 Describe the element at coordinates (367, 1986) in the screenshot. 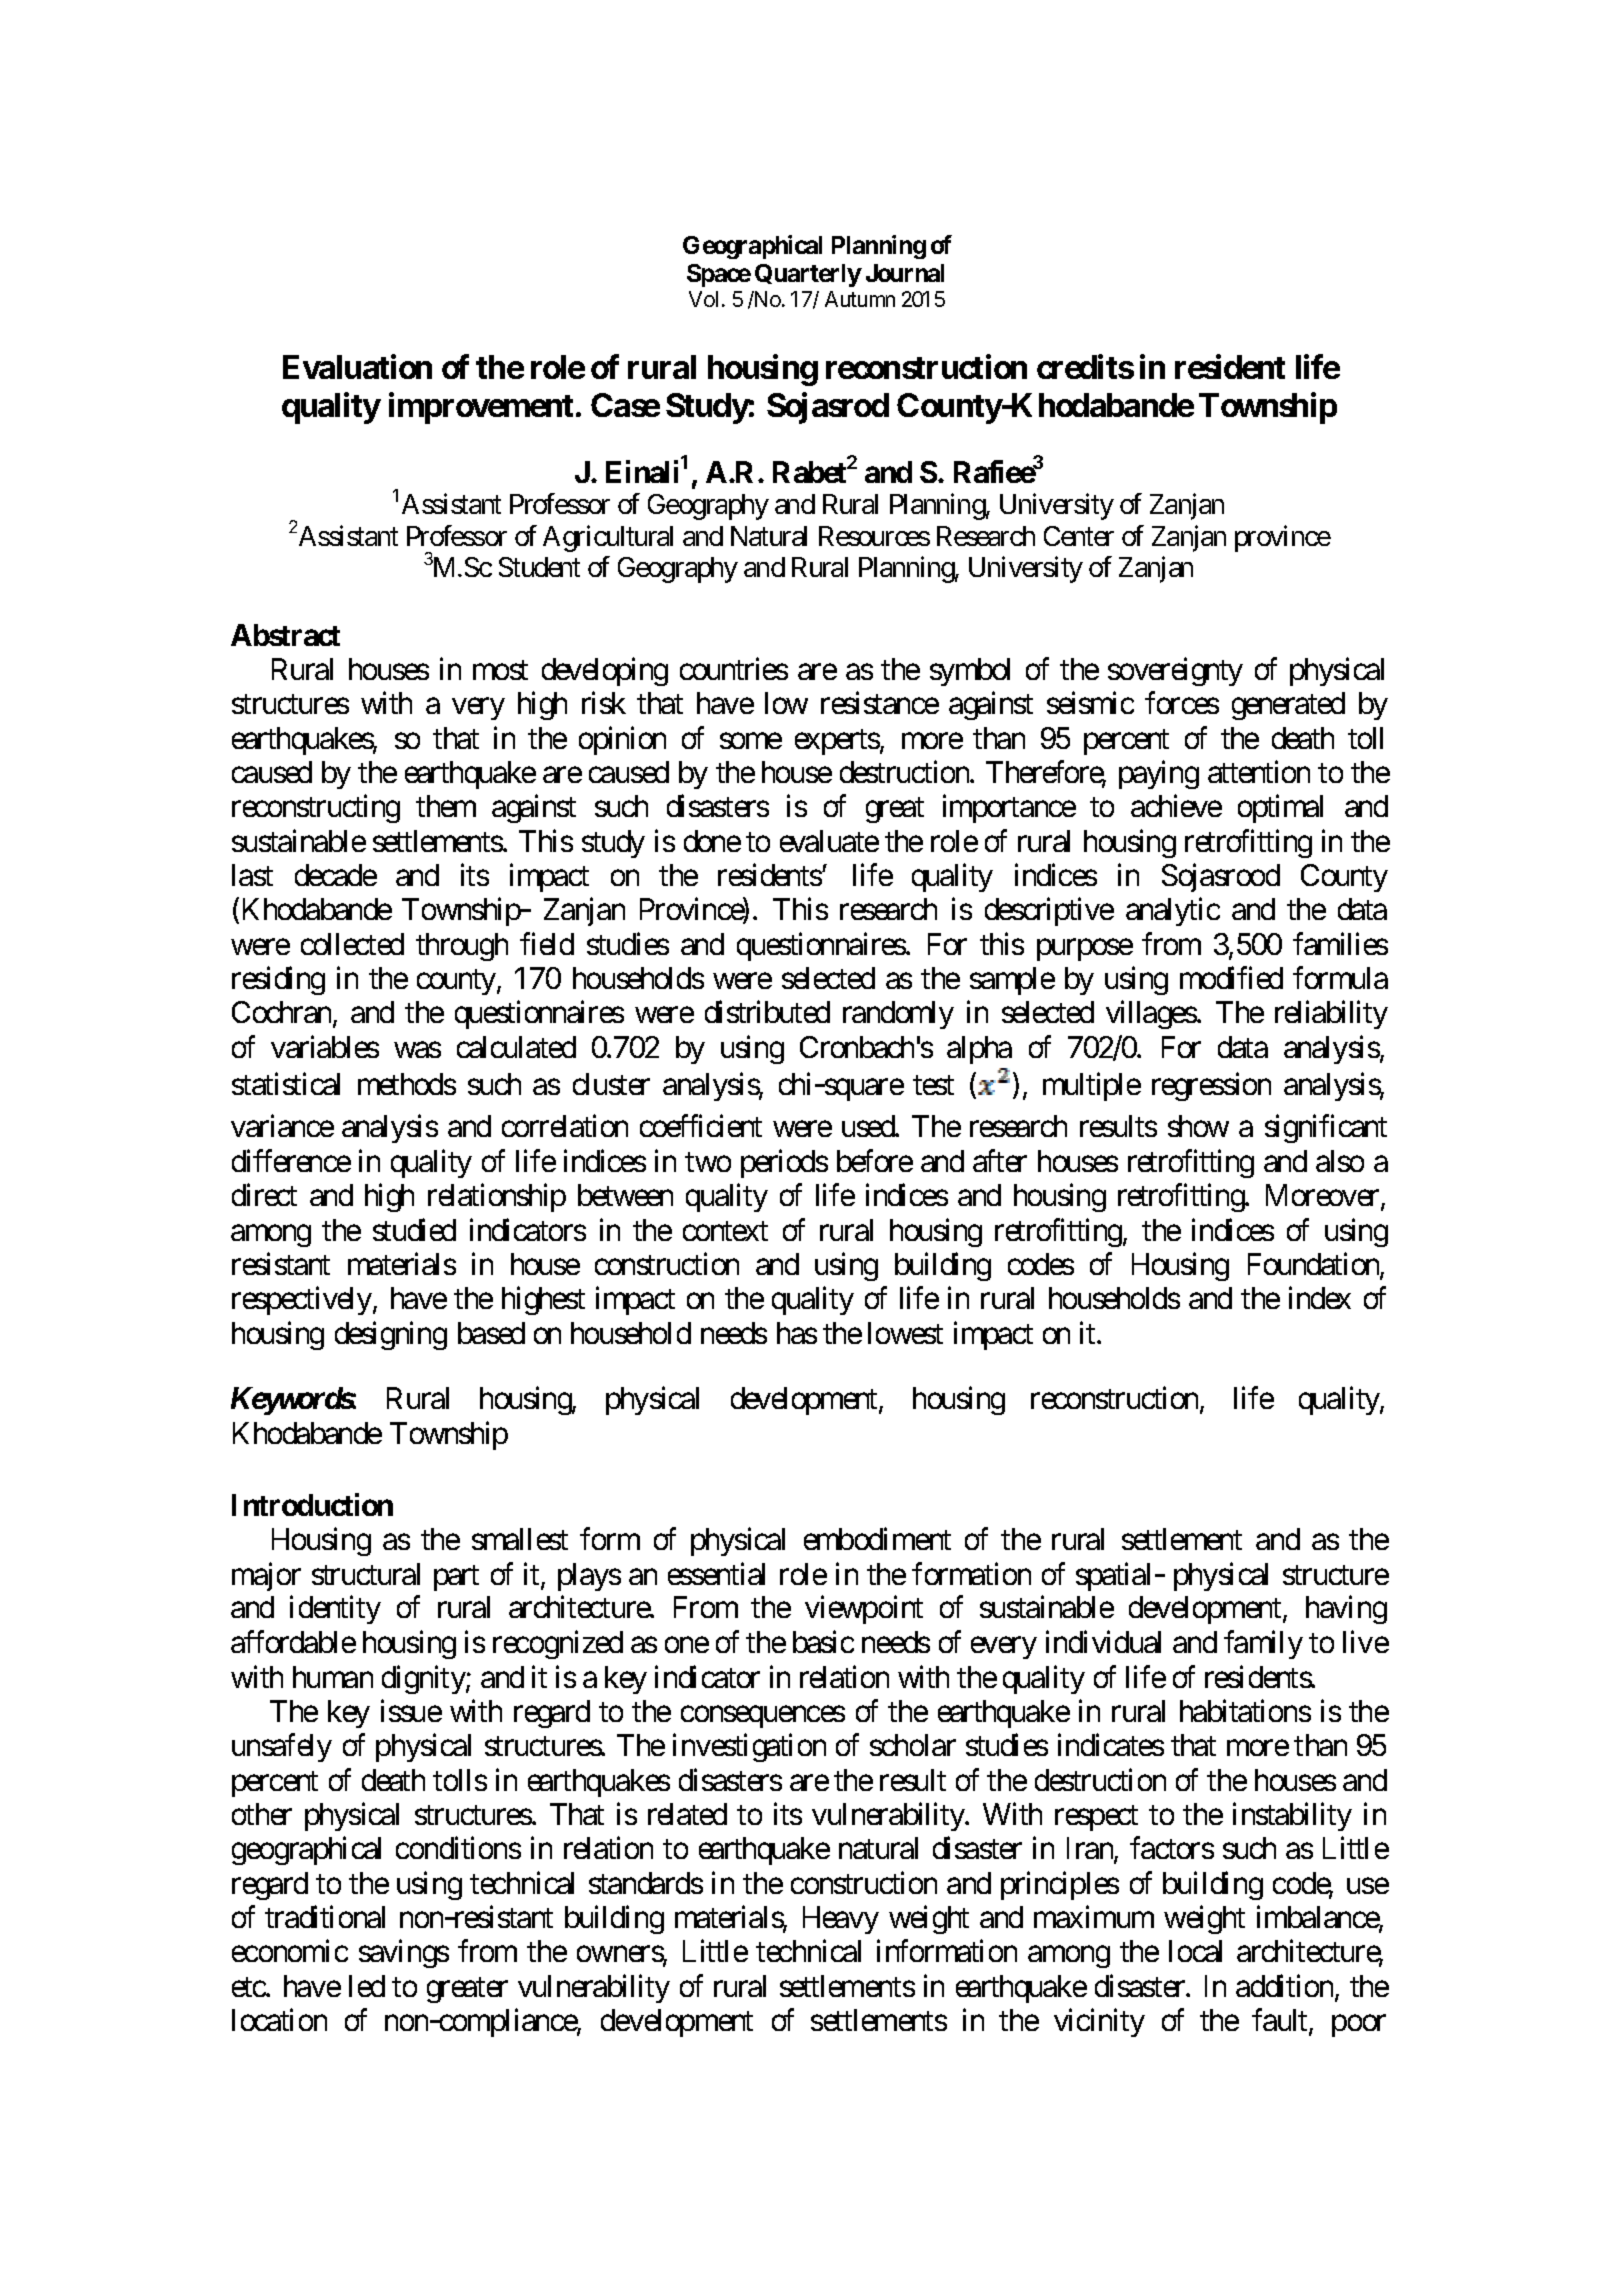

I see `led` at that location.
